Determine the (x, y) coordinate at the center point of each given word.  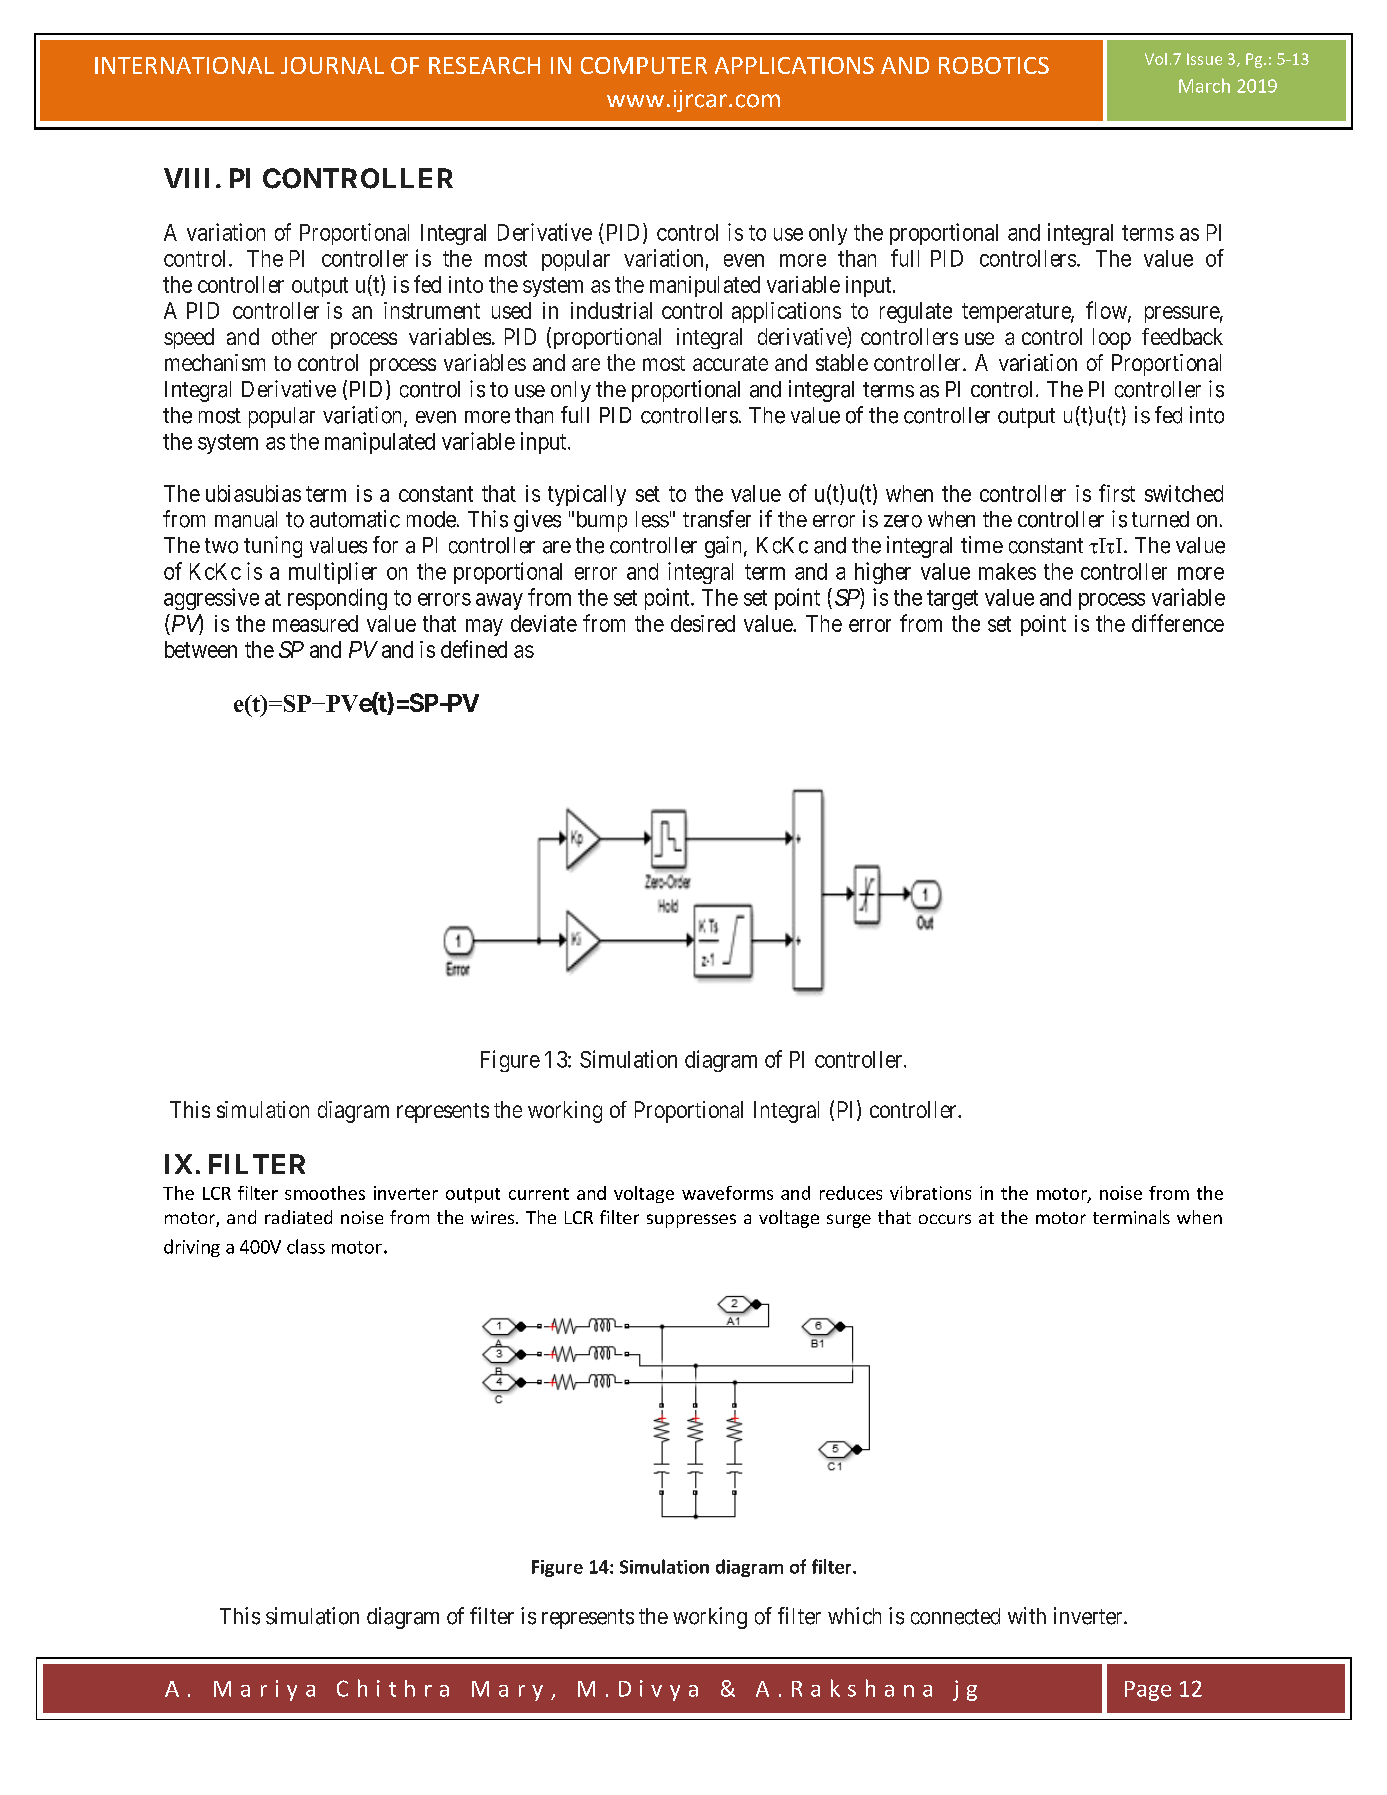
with (1027, 1615)
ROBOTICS (994, 65)
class (306, 1246)
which (854, 1616)
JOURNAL (332, 65)
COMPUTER (644, 65)
